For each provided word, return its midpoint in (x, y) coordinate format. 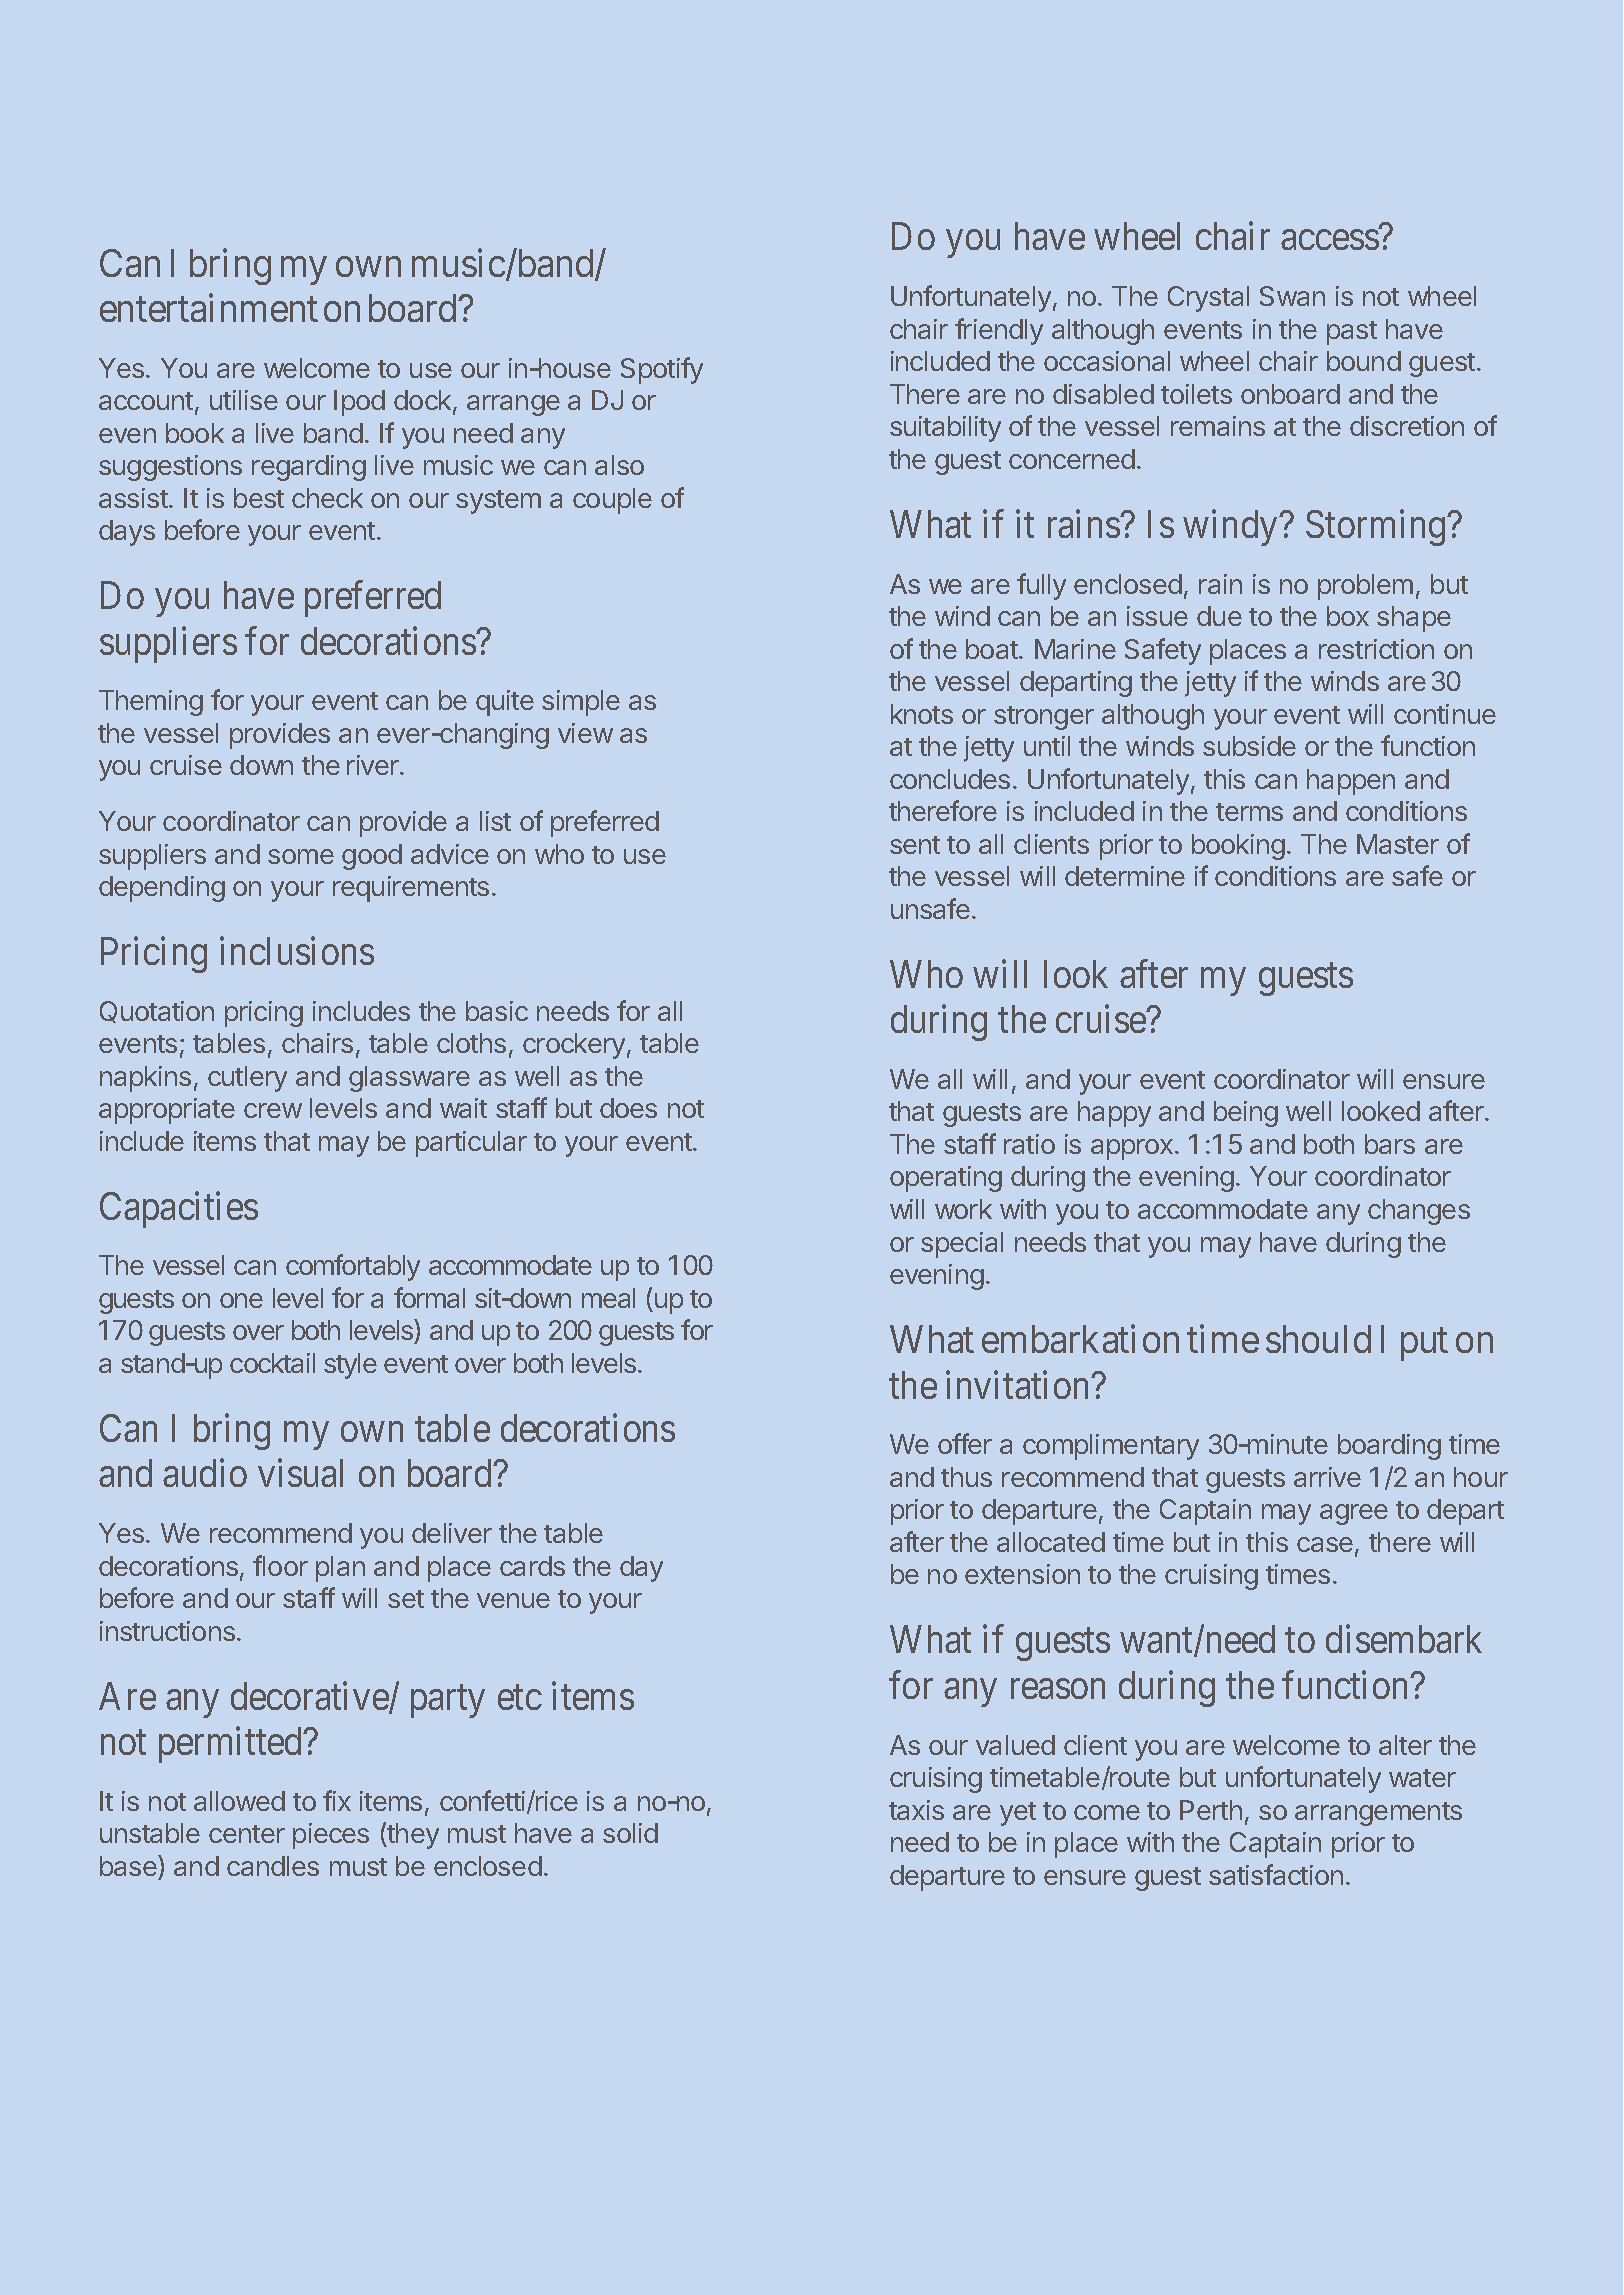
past (1352, 333)
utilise (244, 400)
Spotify (662, 370)
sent (915, 845)
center (247, 1834)
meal (608, 1298)
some (301, 856)
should (1318, 1339)
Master (1398, 844)
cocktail (272, 1363)
